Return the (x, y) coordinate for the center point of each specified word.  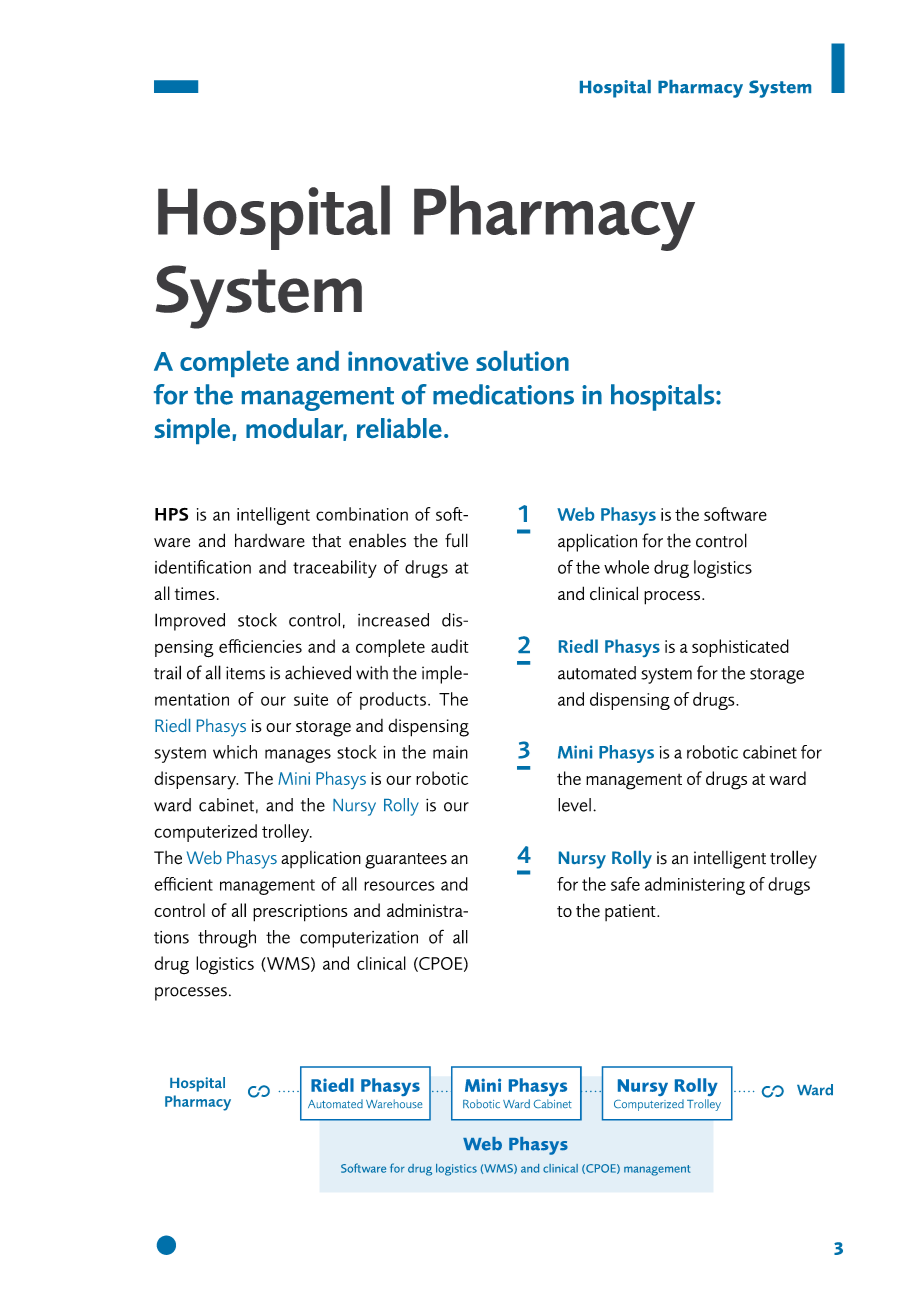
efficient (183, 884)
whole (626, 567)
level (574, 805)
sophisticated (740, 648)
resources (399, 886)
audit (450, 646)
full (456, 540)
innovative (408, 361)
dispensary (196, 780)
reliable (399, 428)
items (245, 673)
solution (522, 361)
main (450, 752)
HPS (171, 514)
